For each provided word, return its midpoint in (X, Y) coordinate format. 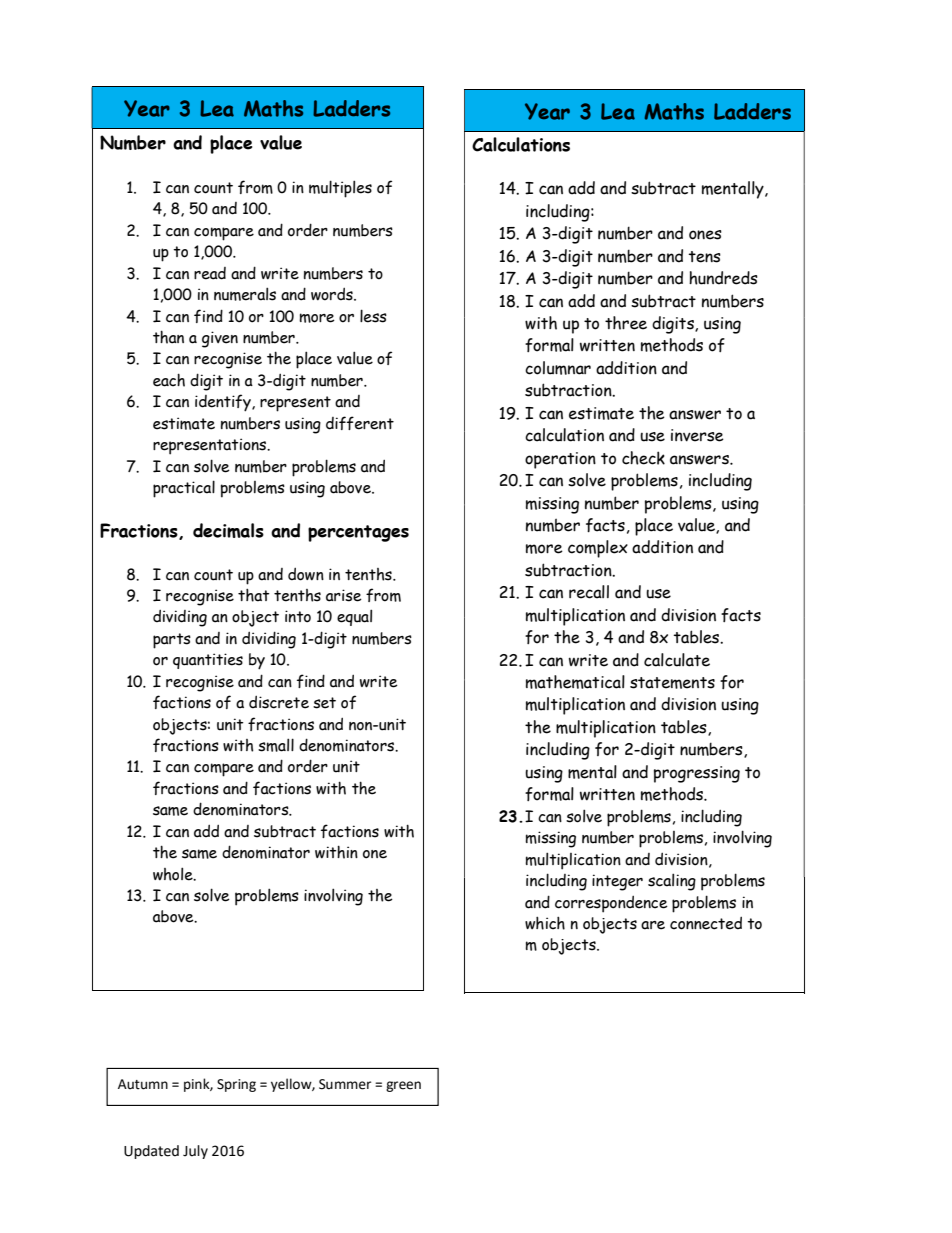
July (195, 1152)
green (403, 1086)
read (210, 273)
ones (705, 235)
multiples (340, 189)
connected (706, 923)
